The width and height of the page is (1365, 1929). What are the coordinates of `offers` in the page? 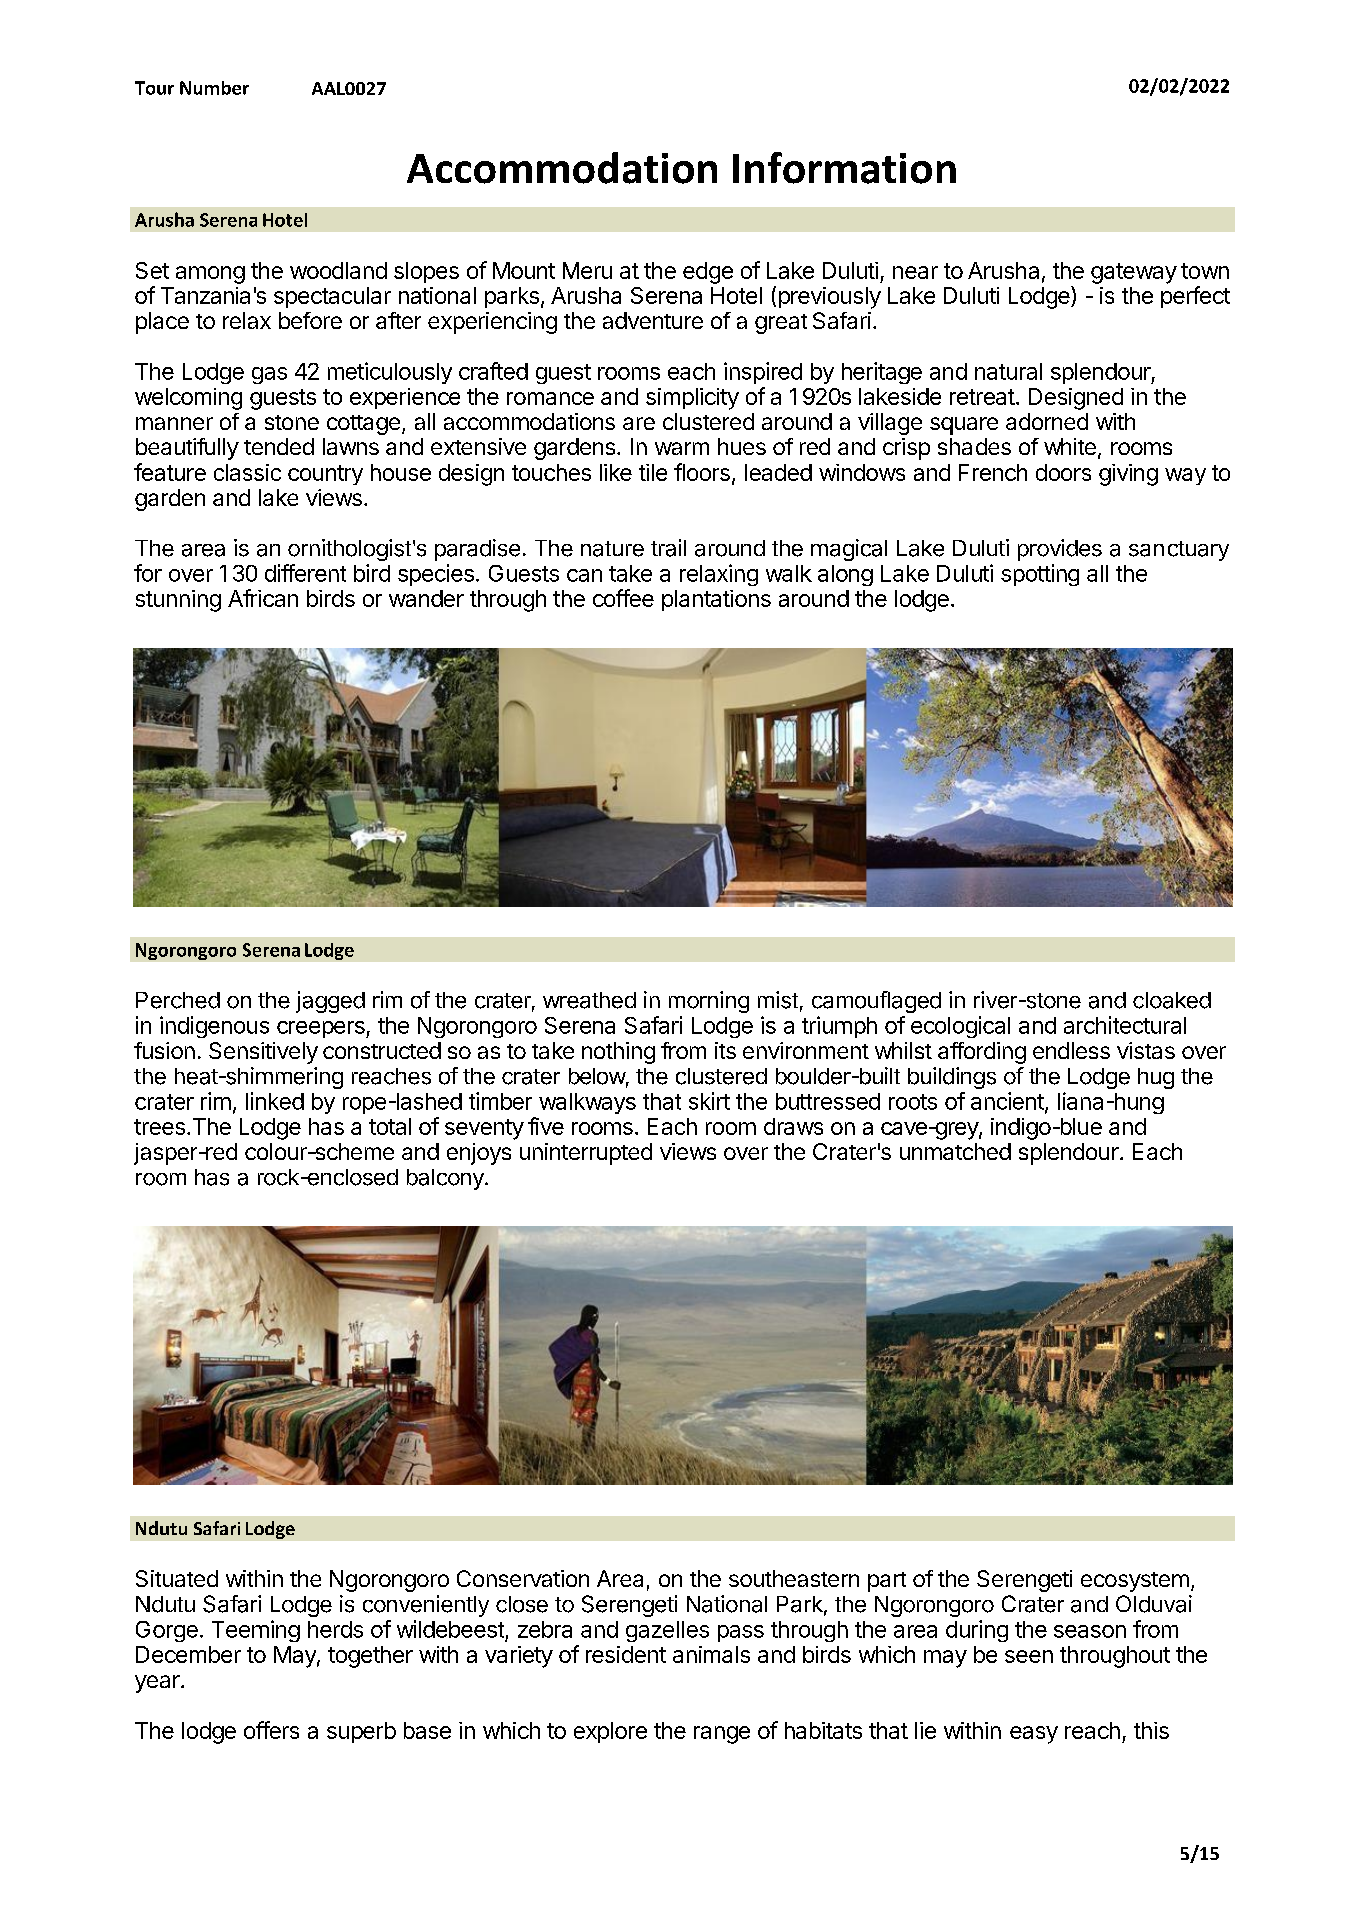 It's located at (271, 1730).
